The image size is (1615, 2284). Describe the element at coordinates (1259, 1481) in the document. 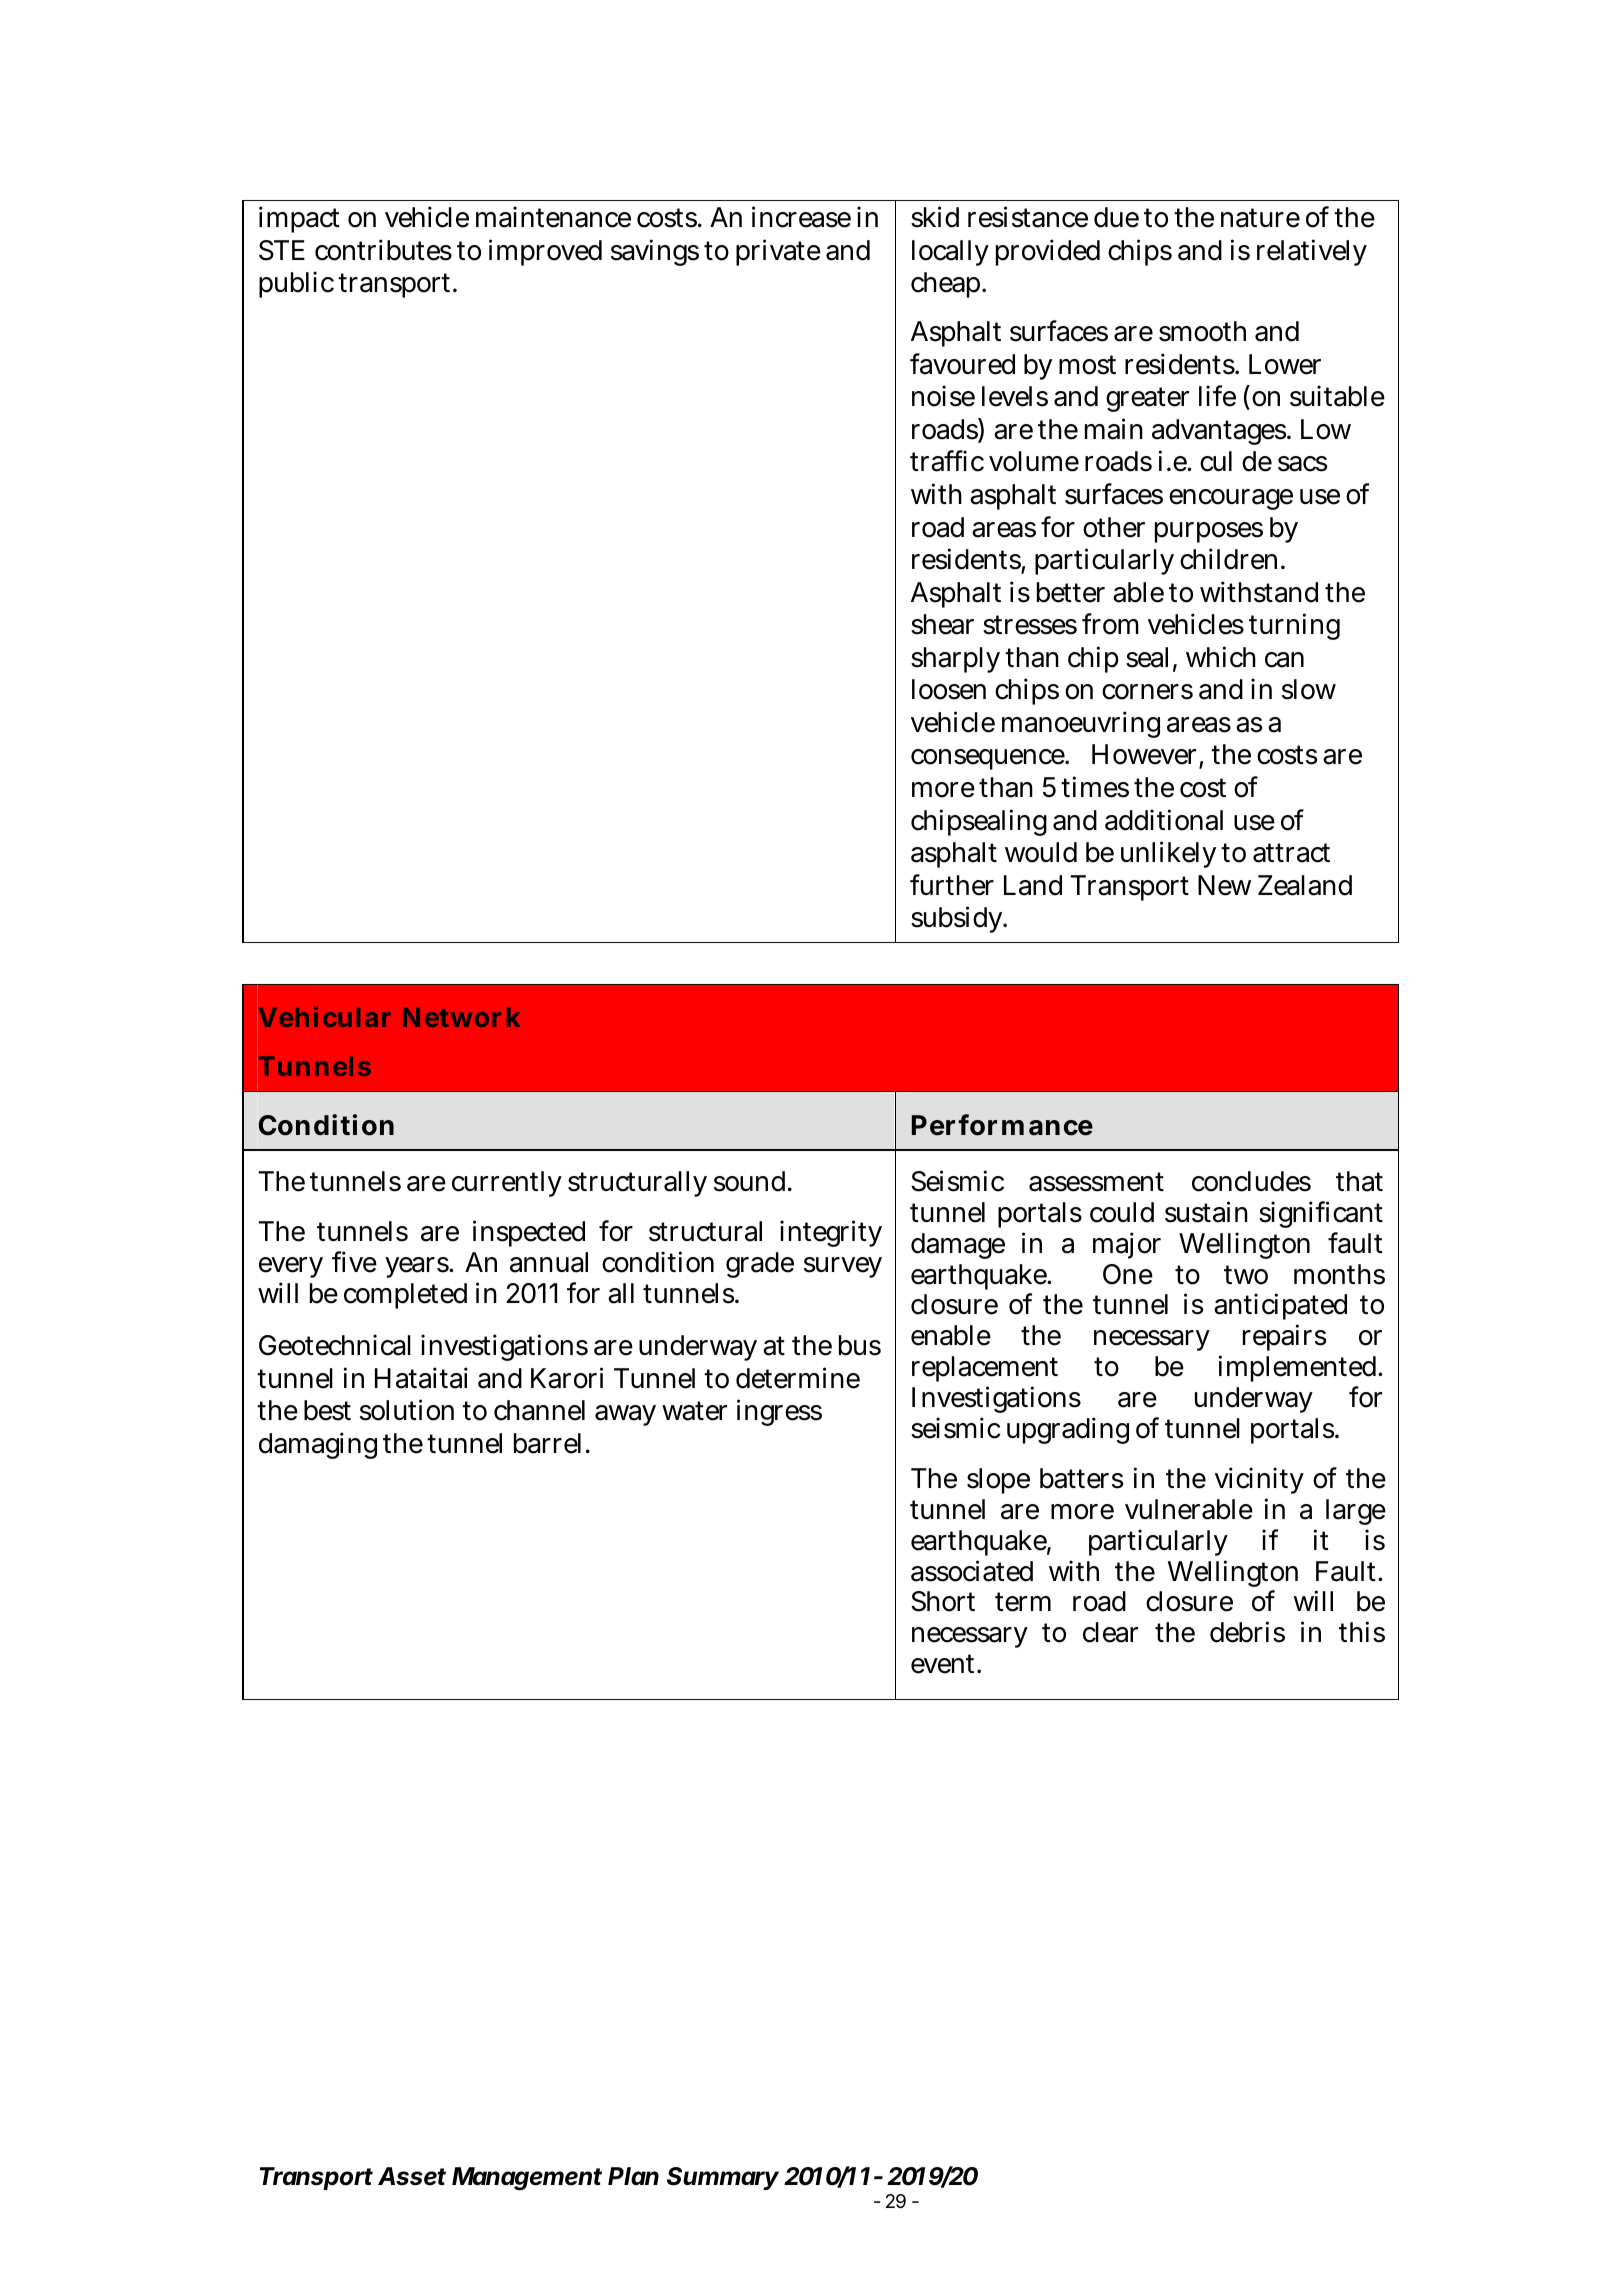

I see `vicinity` at that location.
